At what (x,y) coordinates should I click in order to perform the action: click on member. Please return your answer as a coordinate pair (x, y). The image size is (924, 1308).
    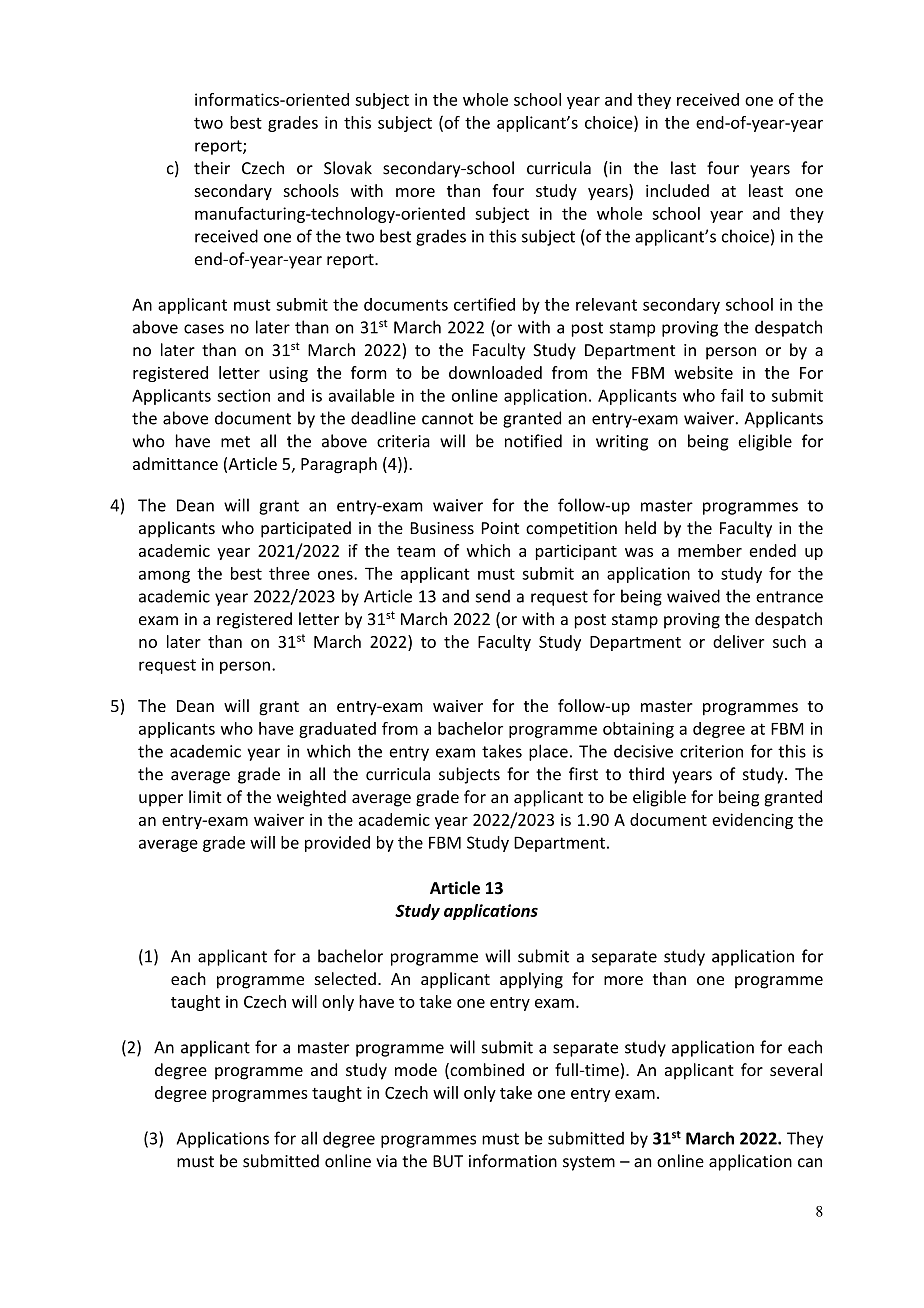
    Looking at the image, I should click on (710, 550).
